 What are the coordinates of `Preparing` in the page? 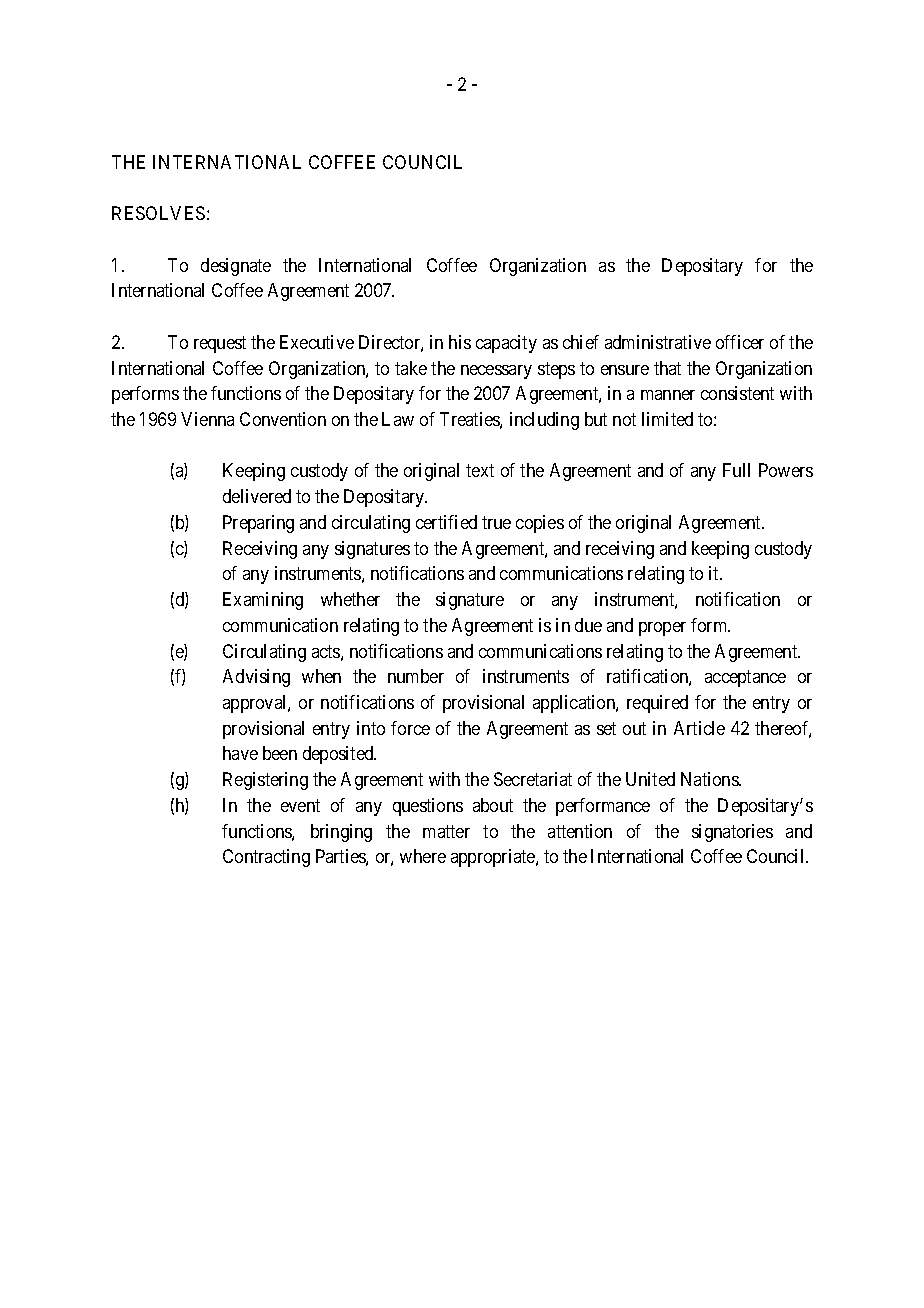 It's located at (258, 524).
